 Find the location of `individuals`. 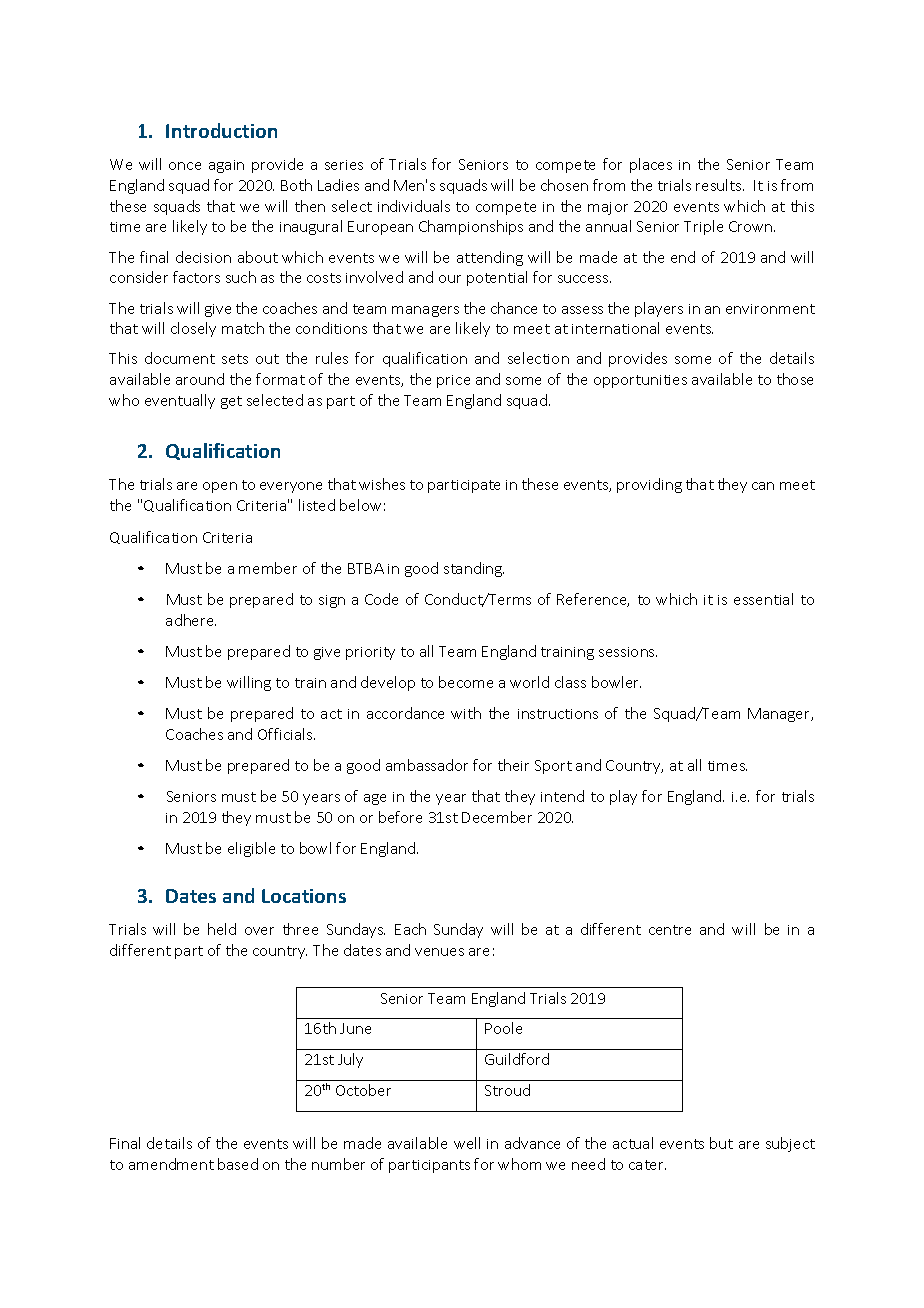

individuals is located at coordinates (414, 206).
